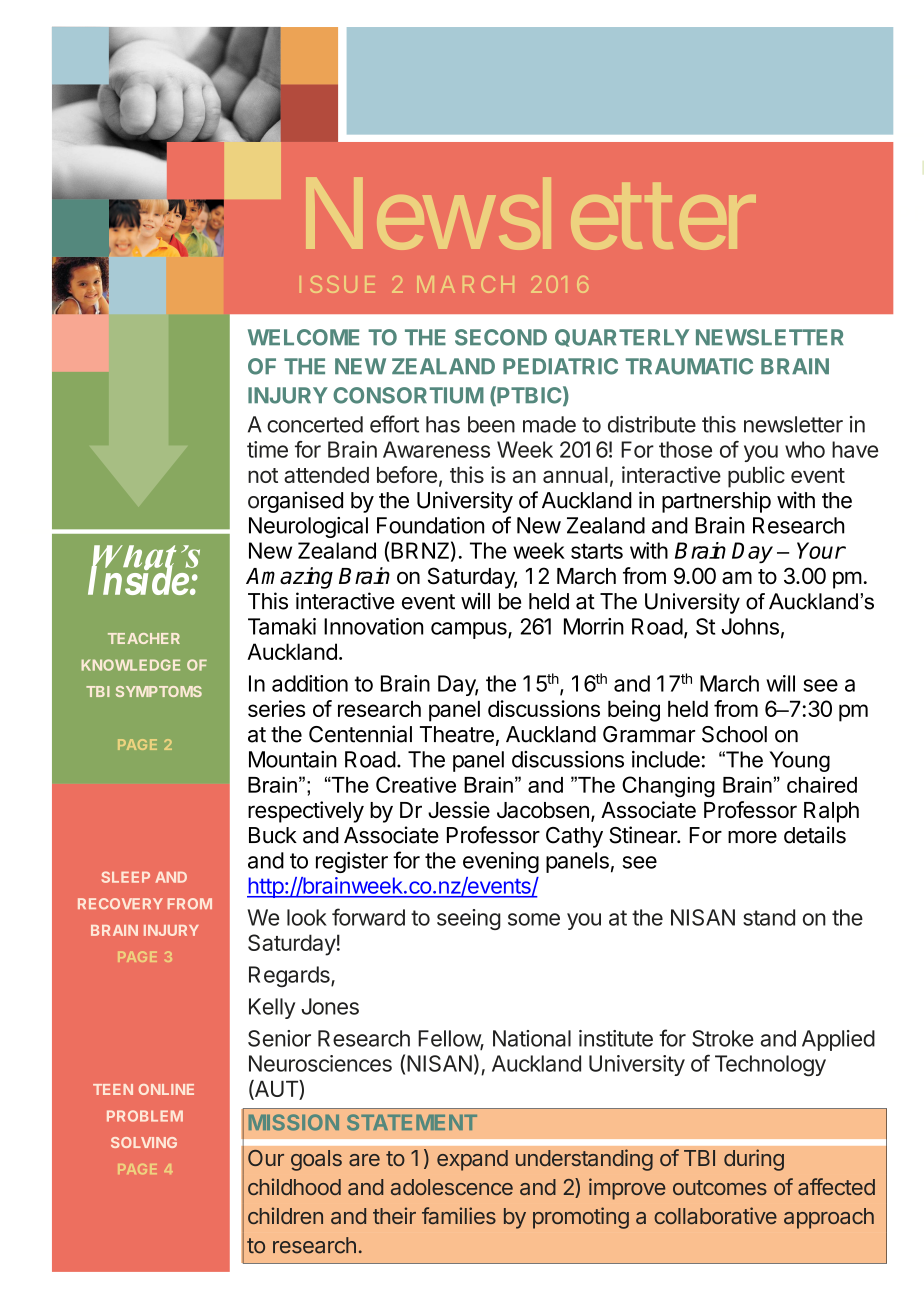 The height and width of the screenshot is (1308, 924). What do you see at coordinates (285, 1215) in the screenshot?
I see `children` at bounding box center [285, 1215].
